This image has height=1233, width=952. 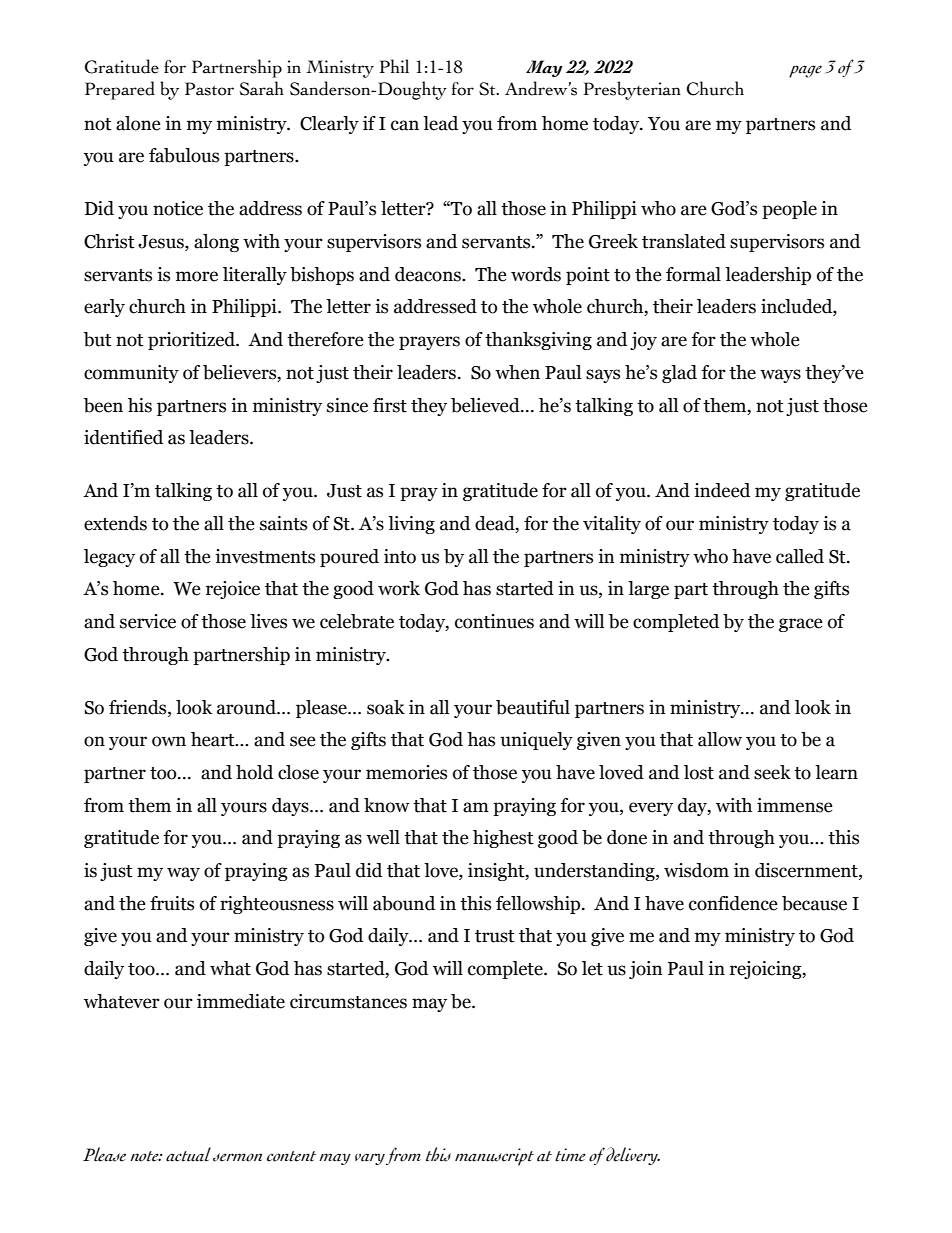 I want to click on can, so click(x=405, y=125).
